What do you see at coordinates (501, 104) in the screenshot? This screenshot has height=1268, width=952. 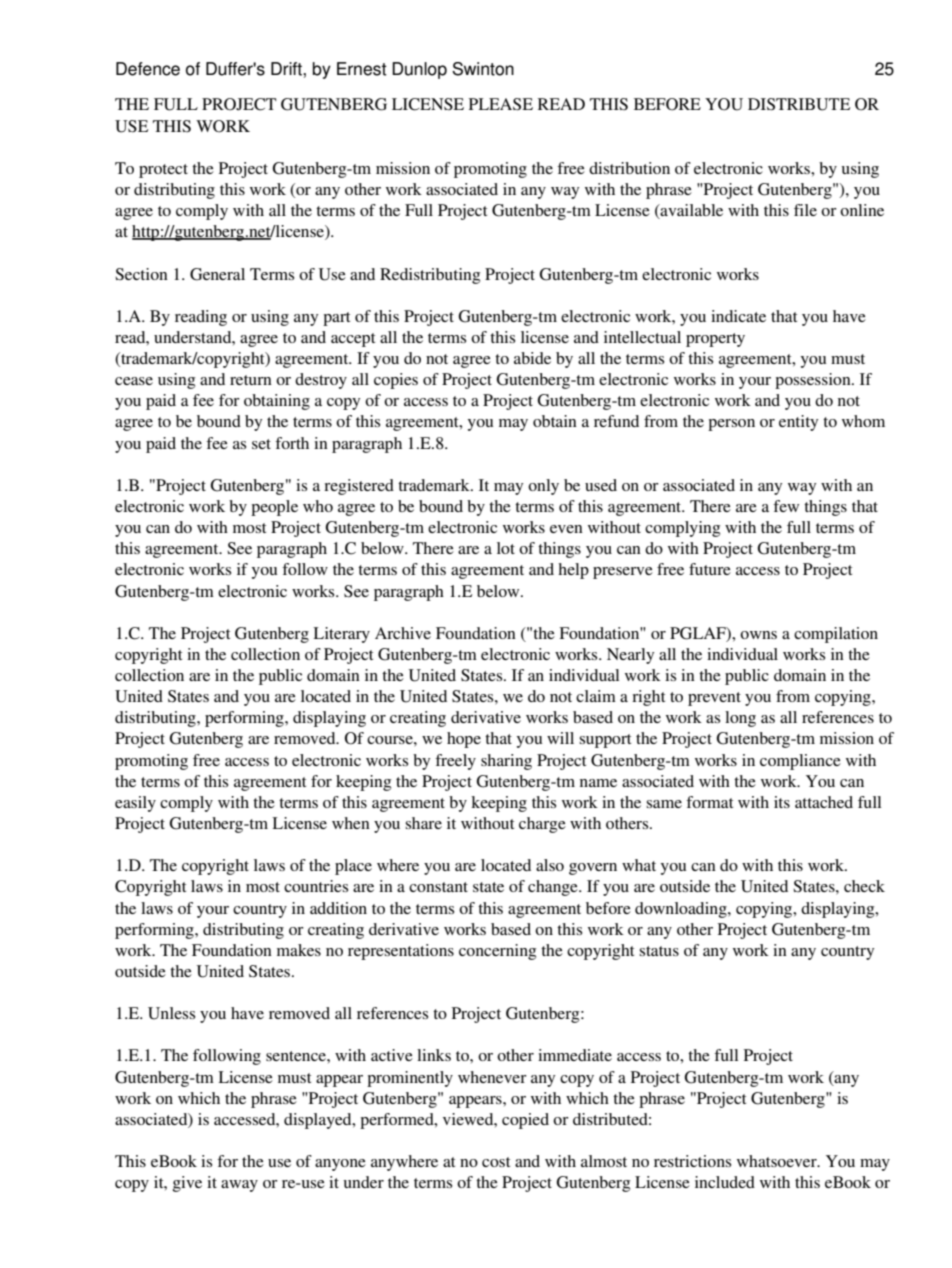 I see `PLEASE` at bounding box center [501, 104].
